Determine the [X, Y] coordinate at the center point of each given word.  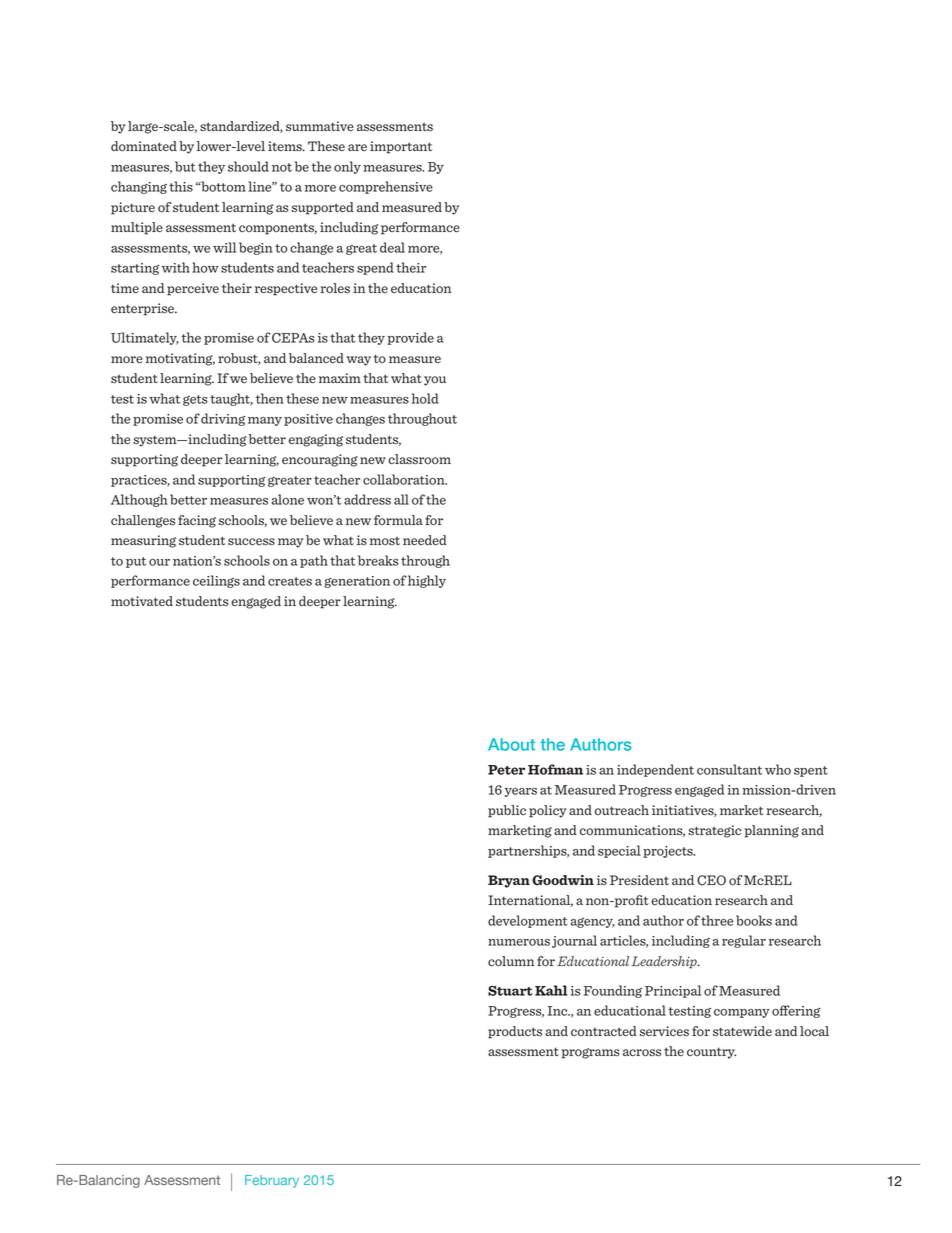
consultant [729, 769]
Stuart [510, 990]
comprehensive [386, 187]
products [515, 1032]
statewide [742, 1031]
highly [427, 581]
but [185, 166]
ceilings [216, 581]
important [401, 147]
